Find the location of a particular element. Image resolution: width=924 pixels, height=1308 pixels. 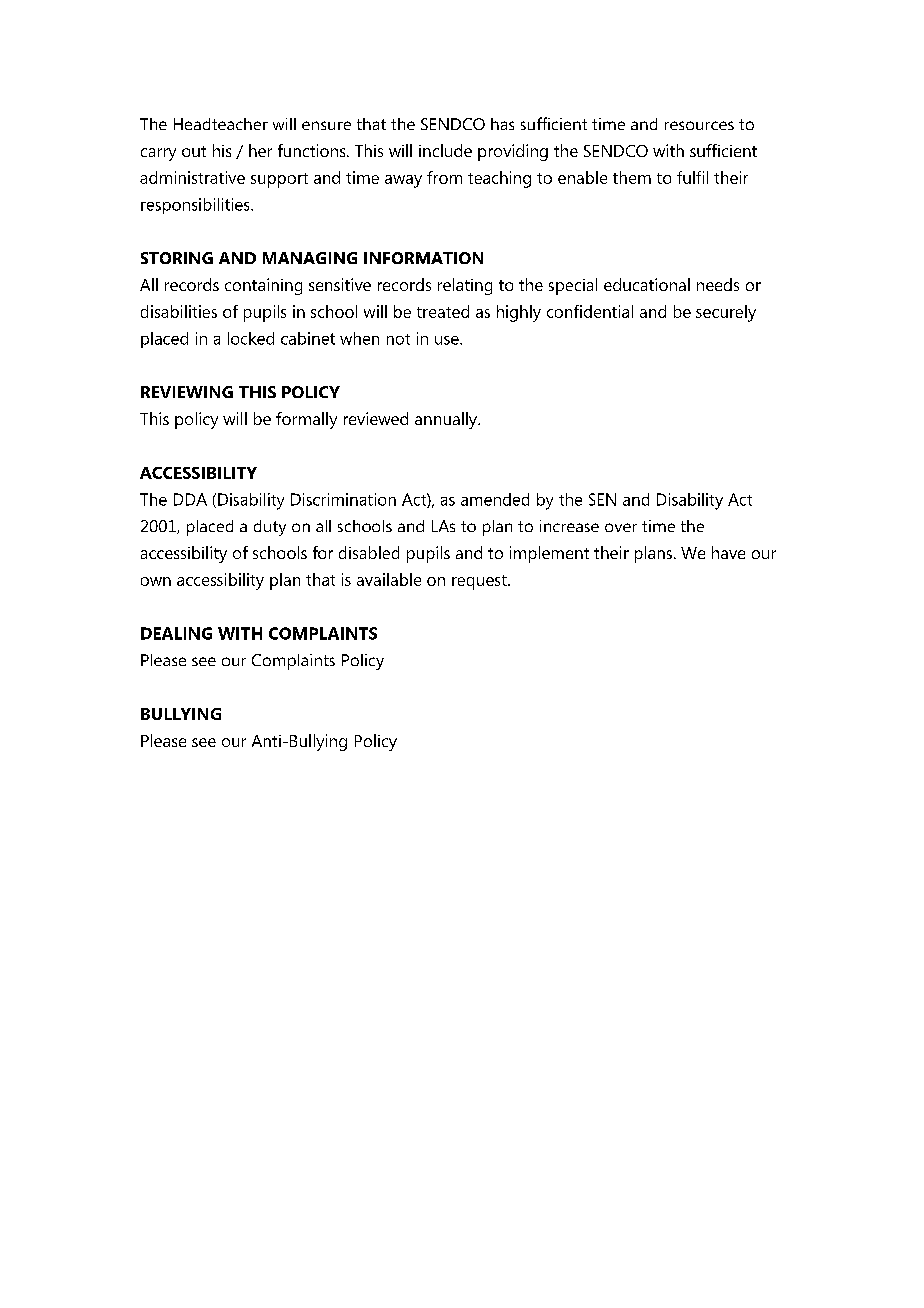

DEALING is located at coordinates (176, 633).
